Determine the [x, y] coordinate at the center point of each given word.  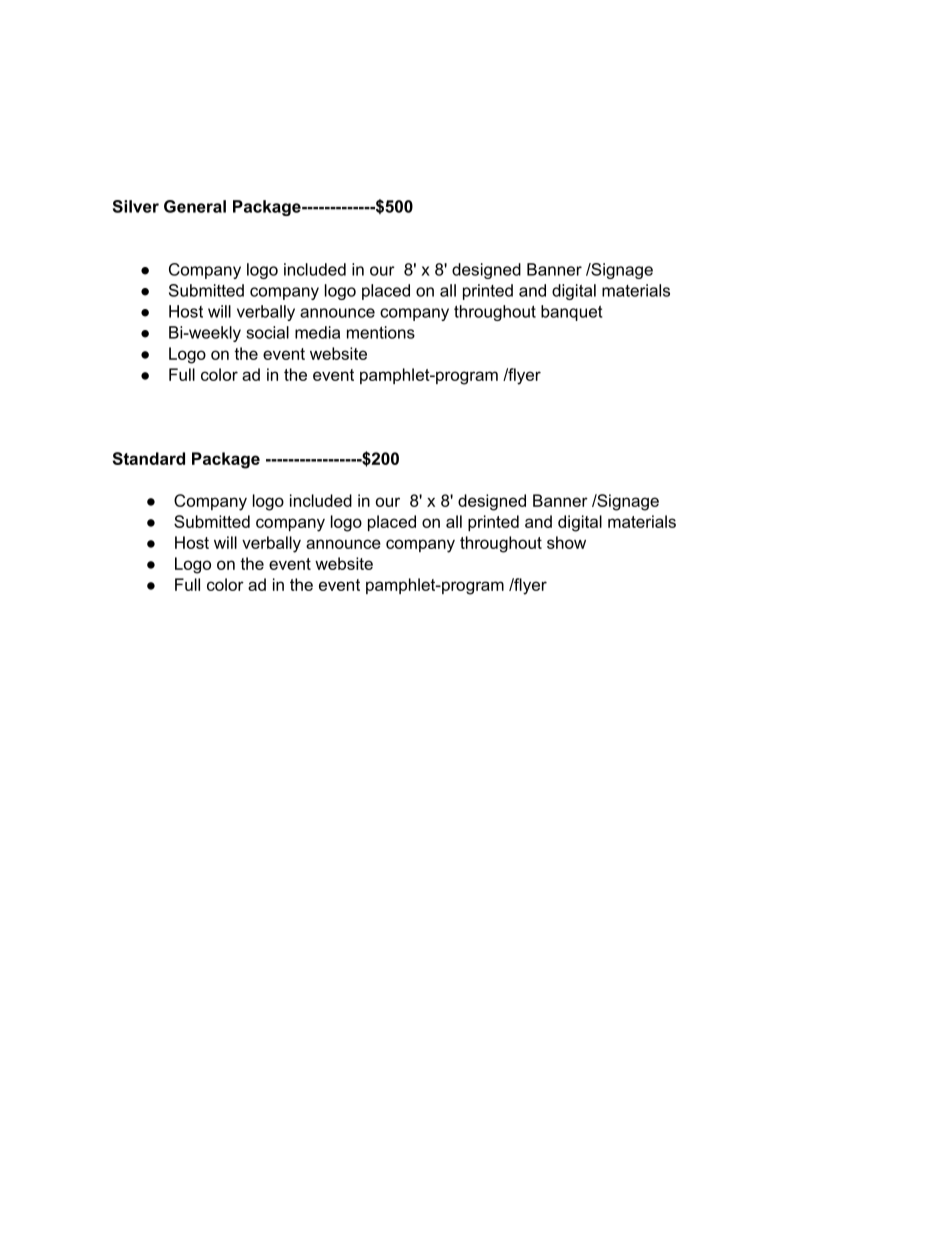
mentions [381, 332]
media [317, 332]
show [566, 542]
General [195, 206]
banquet [571, 313]
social [267, 332]
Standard [149, 458]
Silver [136, 206]
